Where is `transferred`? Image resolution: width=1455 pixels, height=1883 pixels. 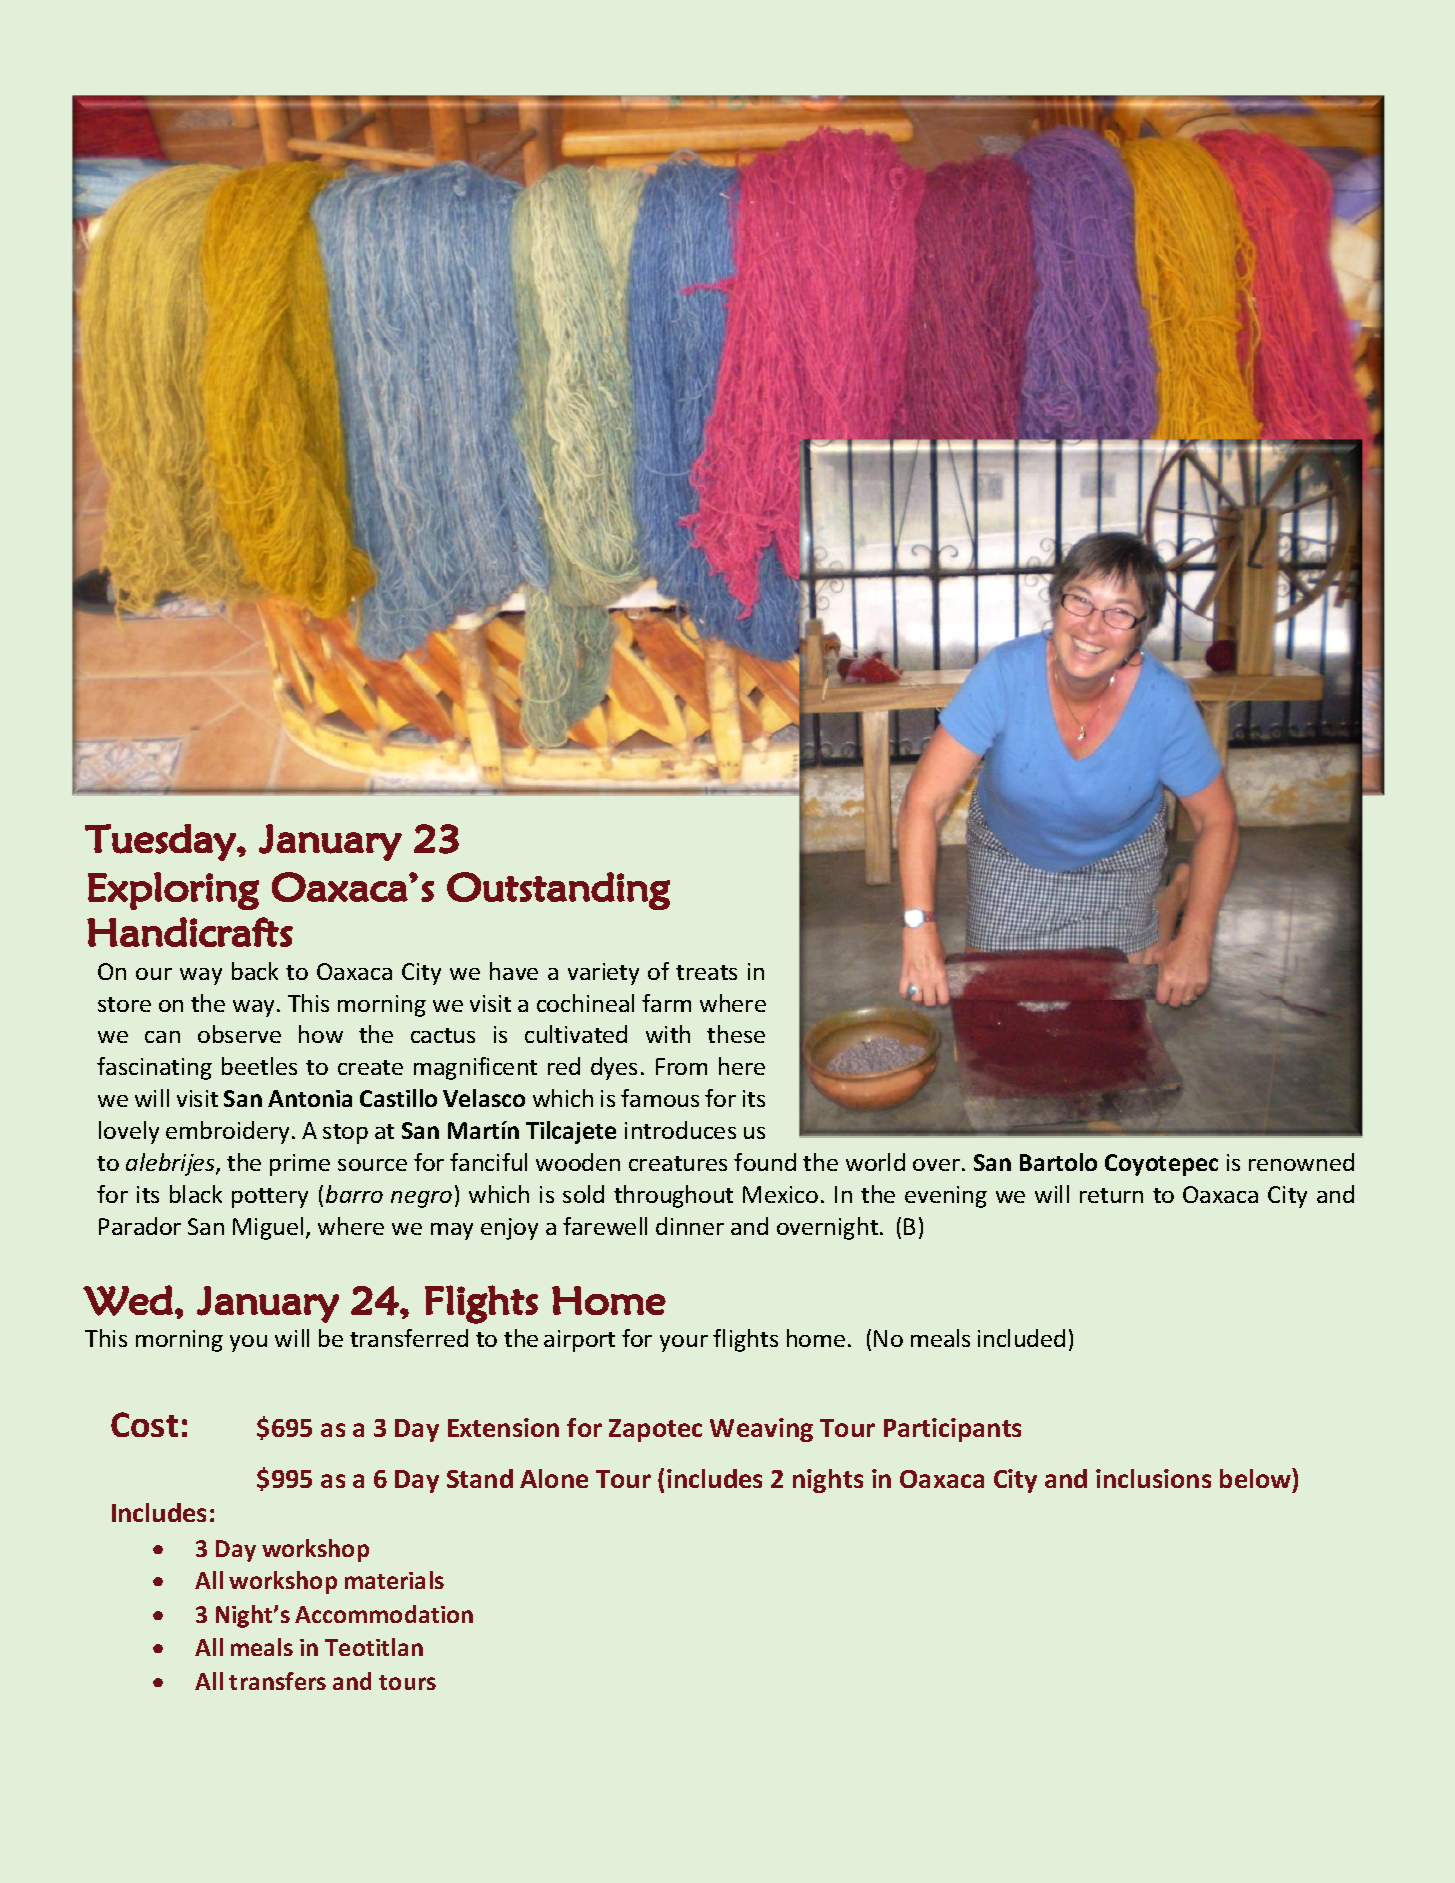 transferred is located at coordinates (409, 1338).
